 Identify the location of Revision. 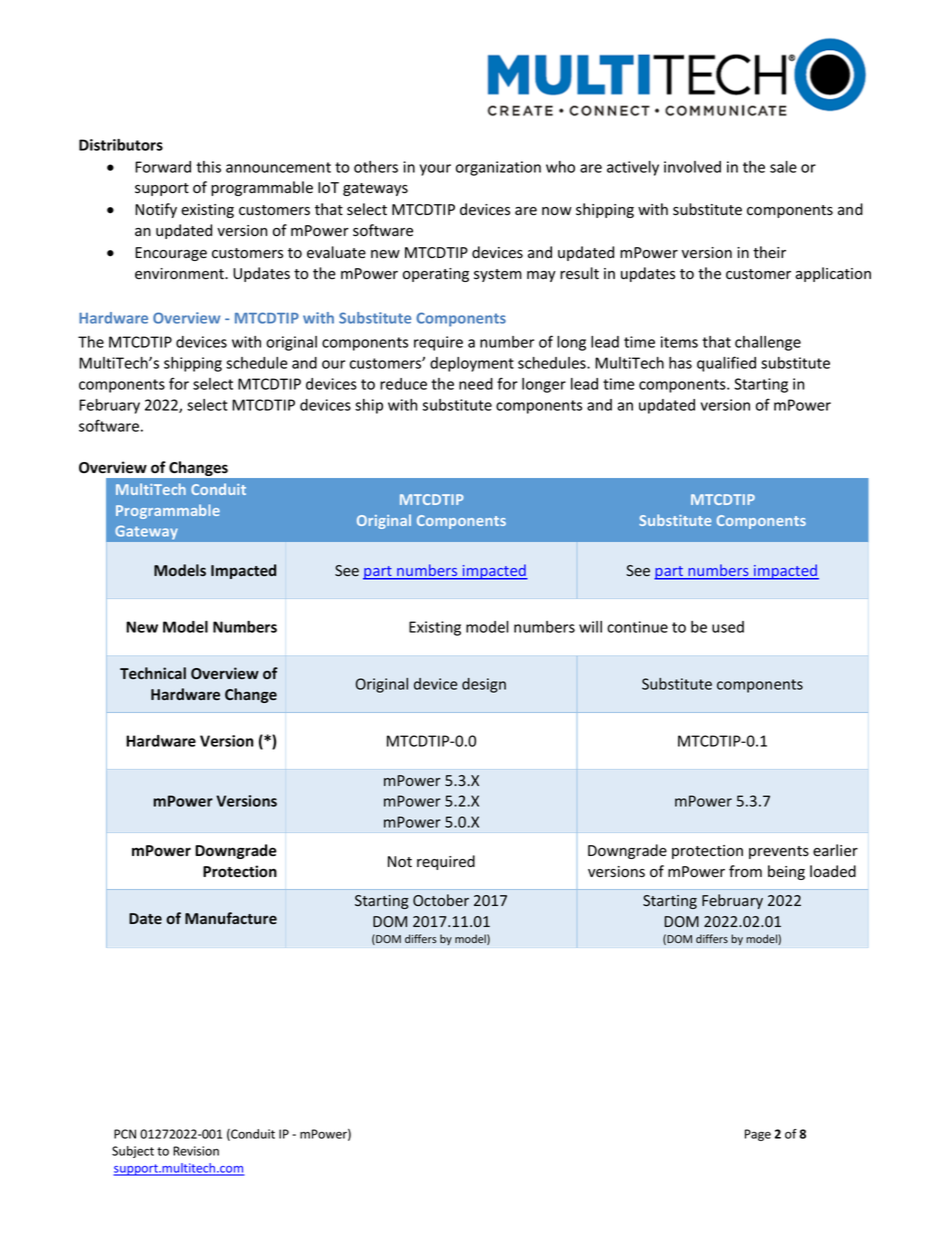
(196, 1151).
